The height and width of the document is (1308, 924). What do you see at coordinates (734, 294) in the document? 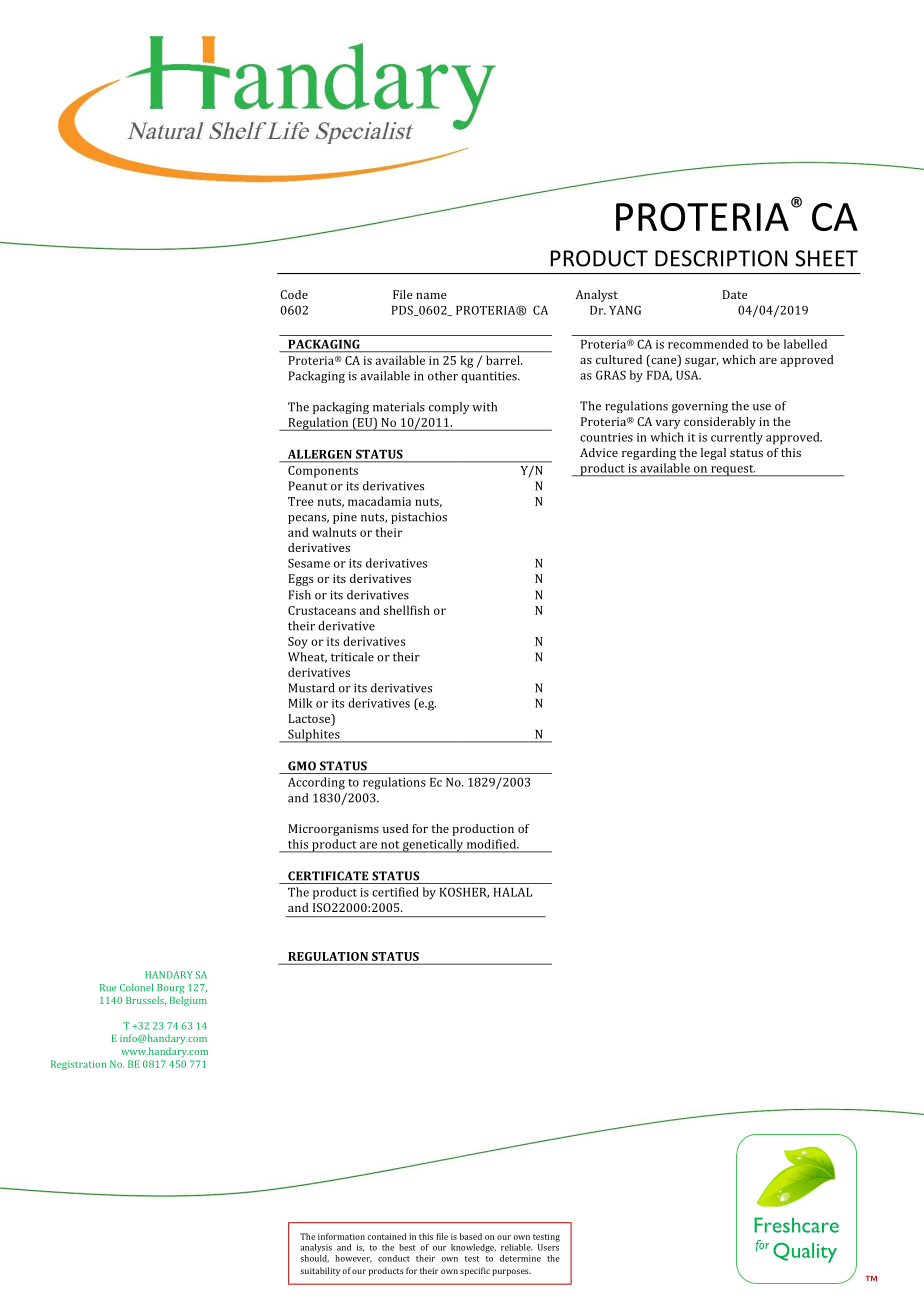
I see `Date` at bounding box center [734, 294].
